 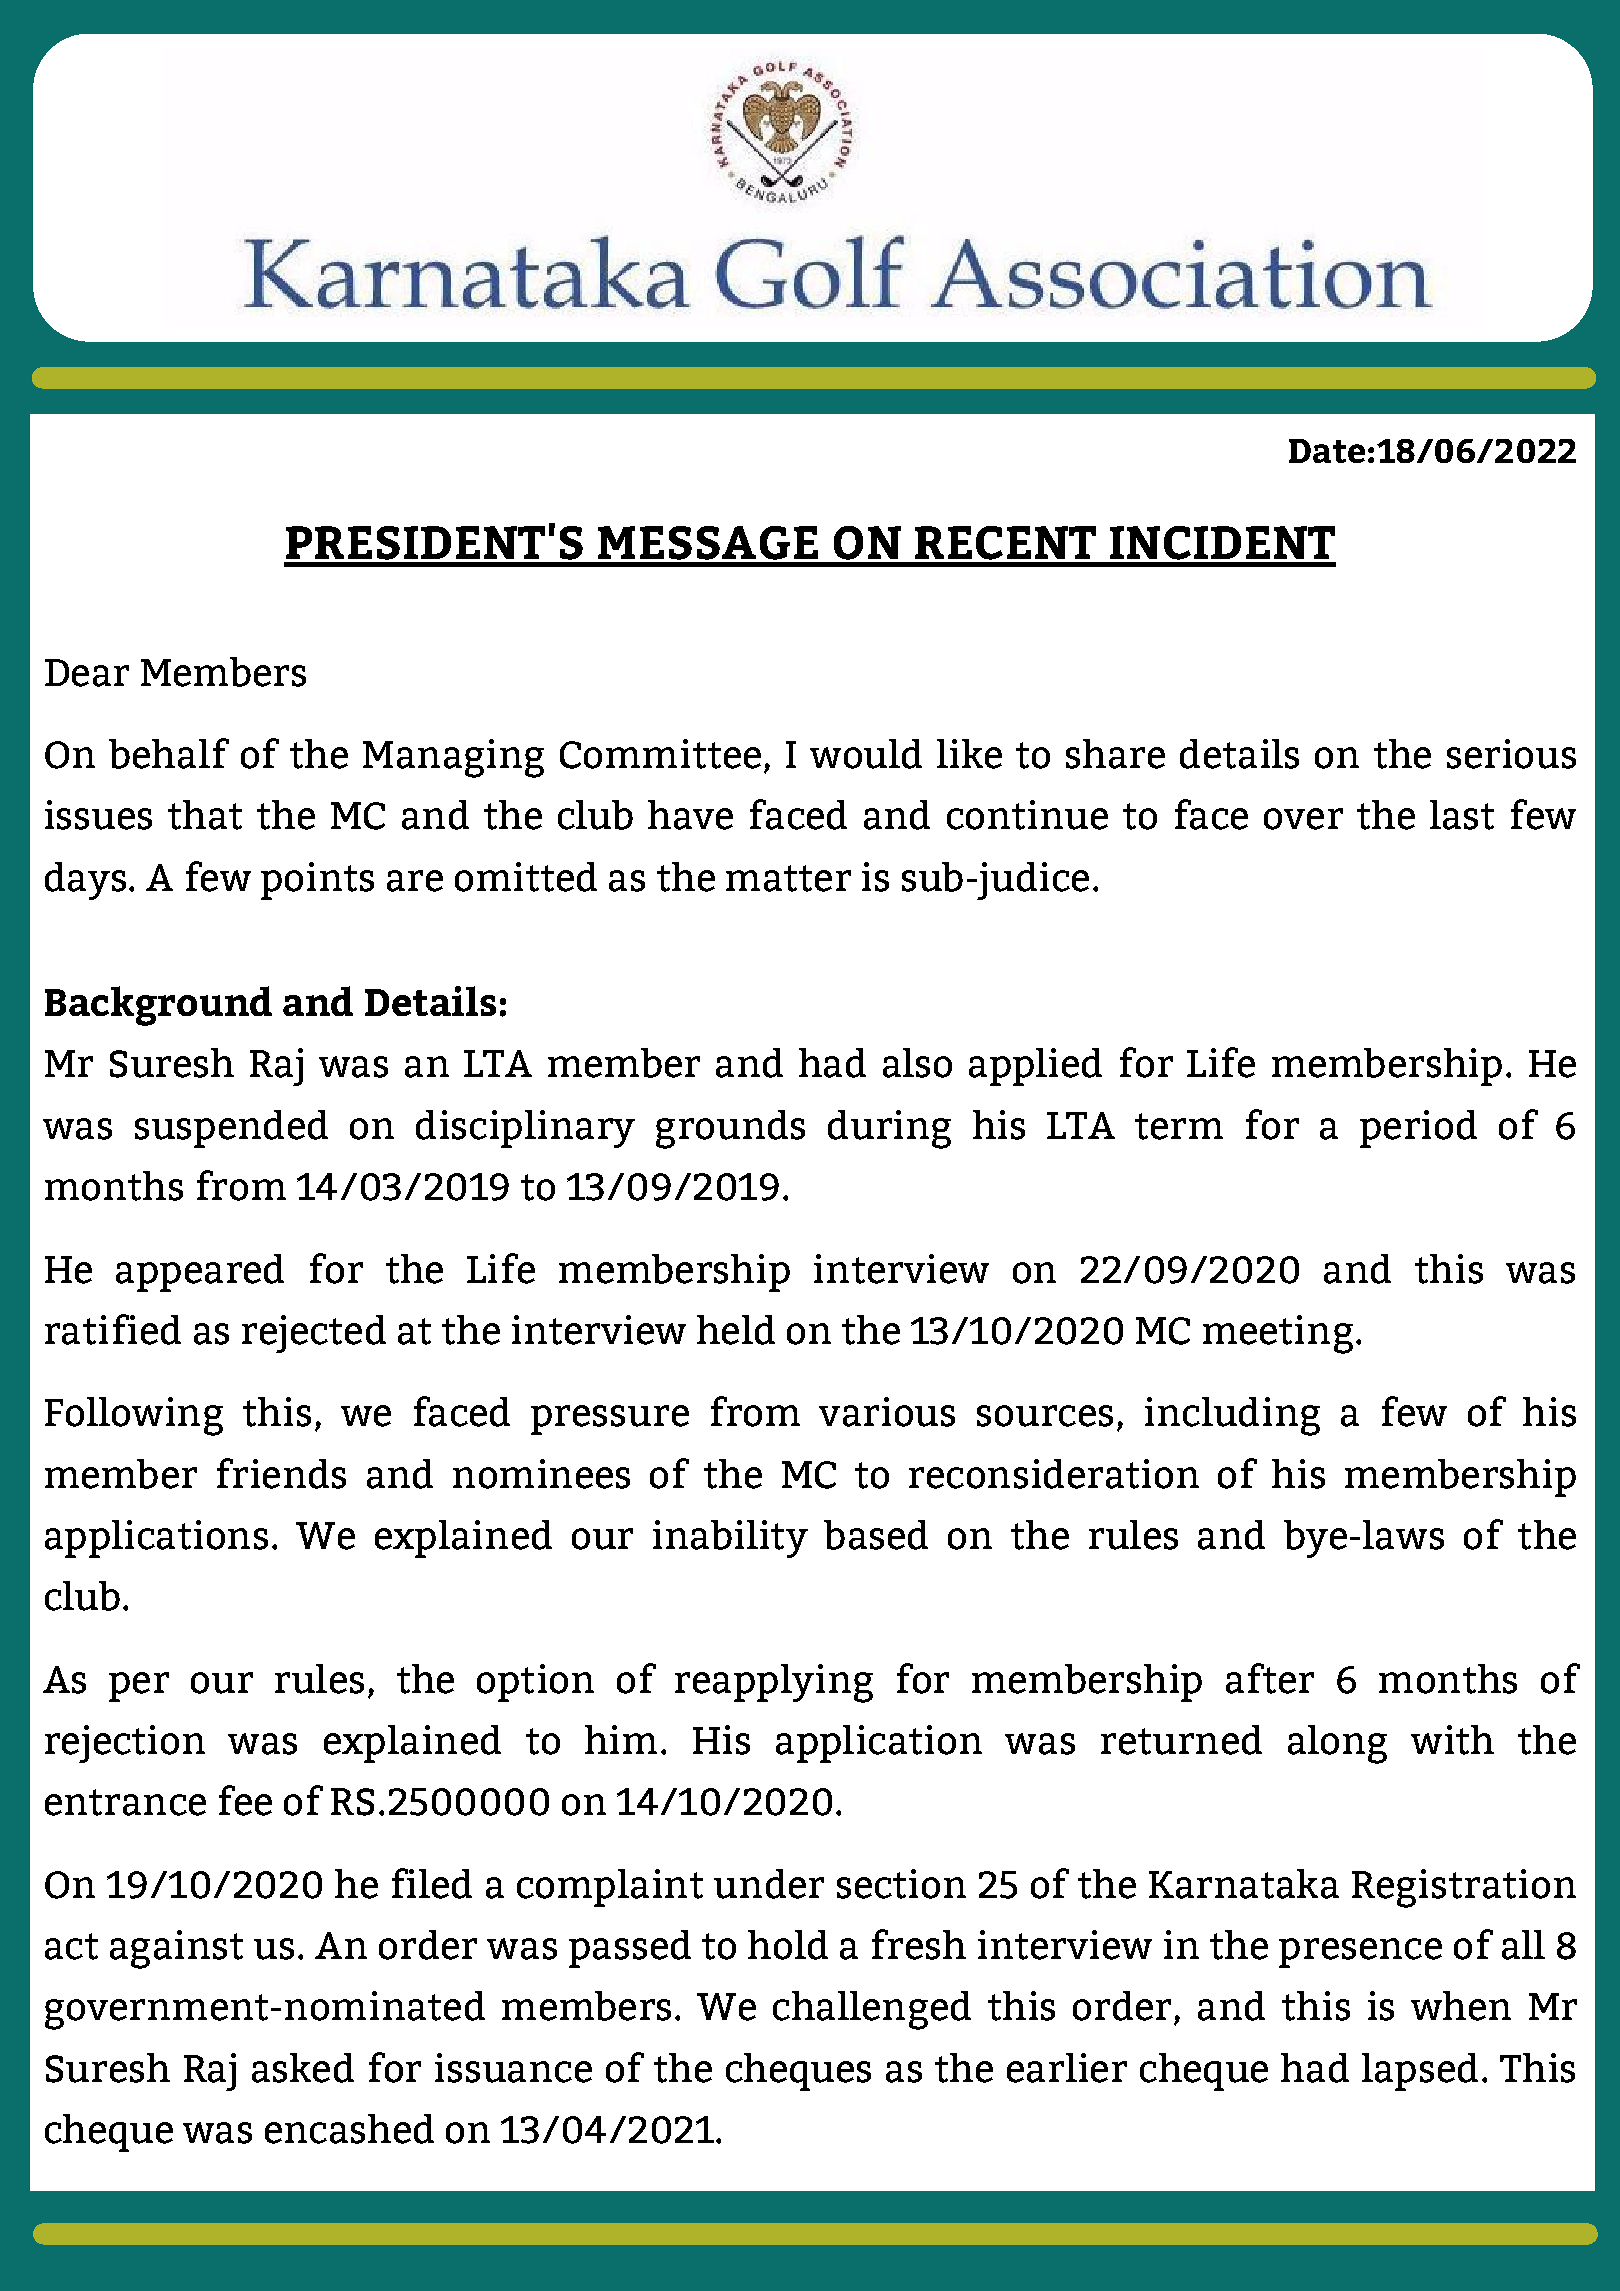 What do you see at coordinates (1511, 754) in the screenshot?
I see `serious` at bounding box center [1511, 754].
